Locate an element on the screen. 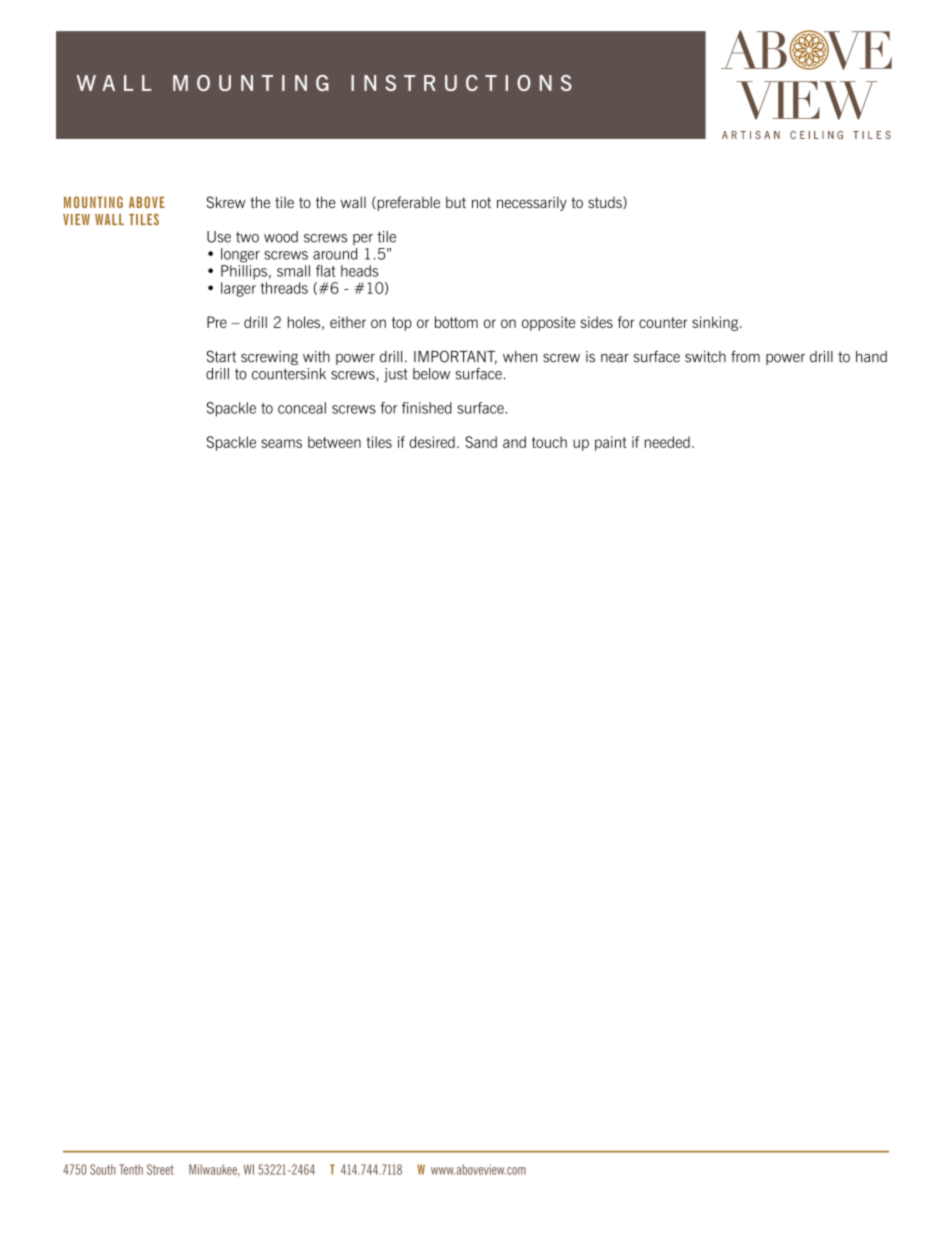 The height and width of the screenshot is (1233, 952). finished is located at coordinates (427, 408).
